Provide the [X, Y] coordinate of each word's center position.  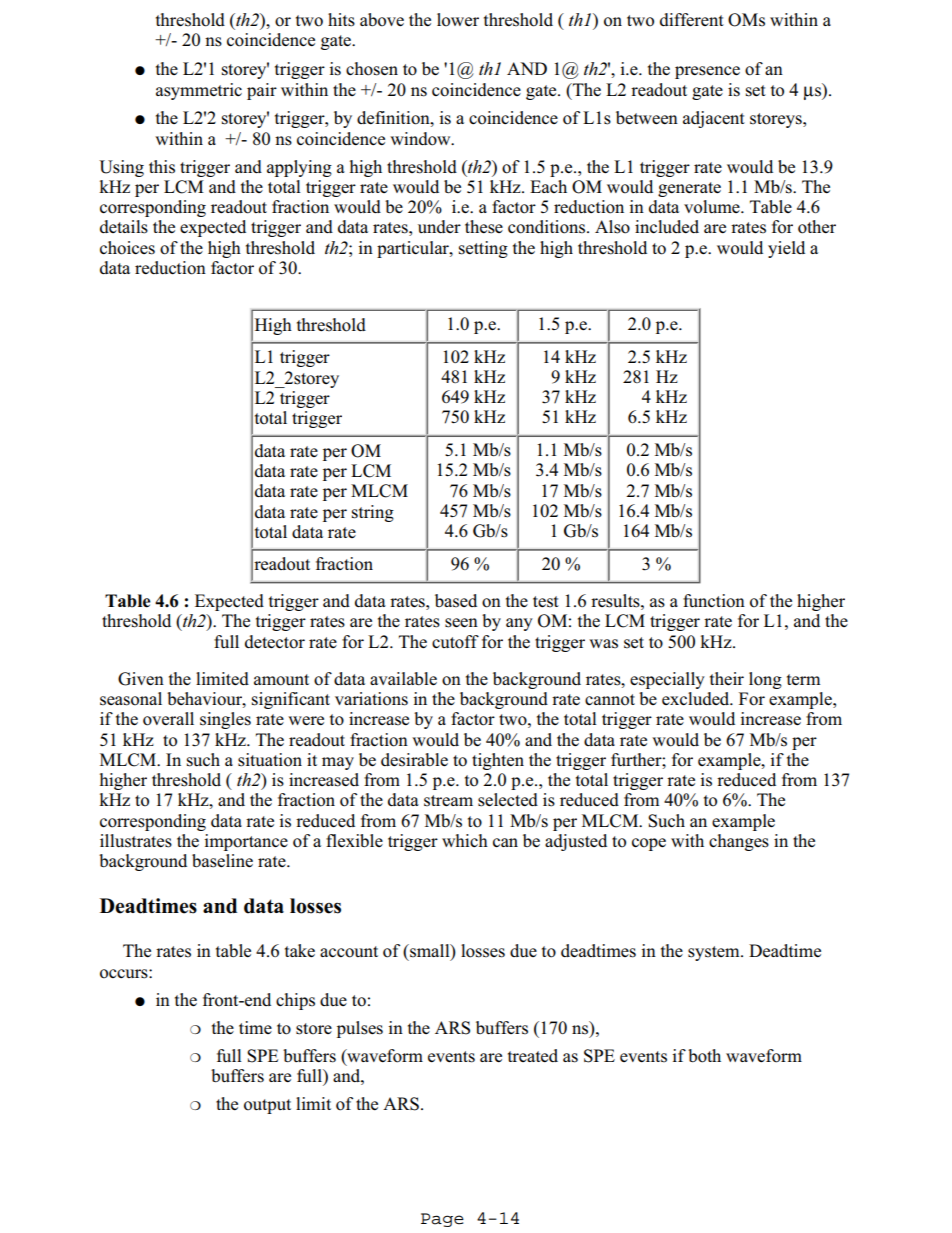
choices [127, 248]
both [704, 1056]
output [267, 1106]
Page [442, 1220]
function [714, 601]
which [465, 840]
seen [461, 623]
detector [275, 642]
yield [786, 249]
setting [483, 249]
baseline [222, 861]
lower [458, 20]
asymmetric [199, 91]
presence [707, 72]
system [715, 953]
